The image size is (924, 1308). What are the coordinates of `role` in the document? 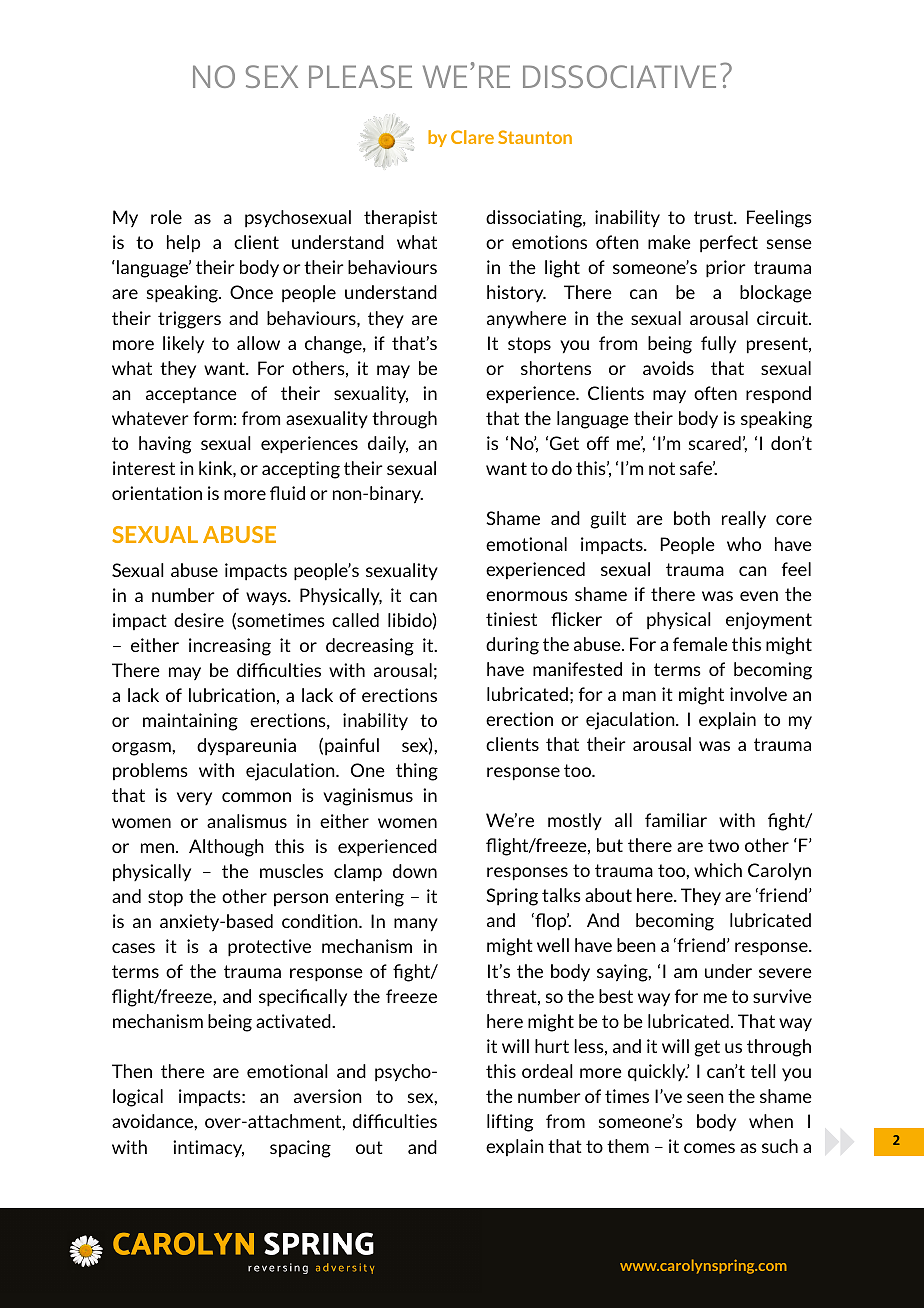 It's located at (166, 217).
